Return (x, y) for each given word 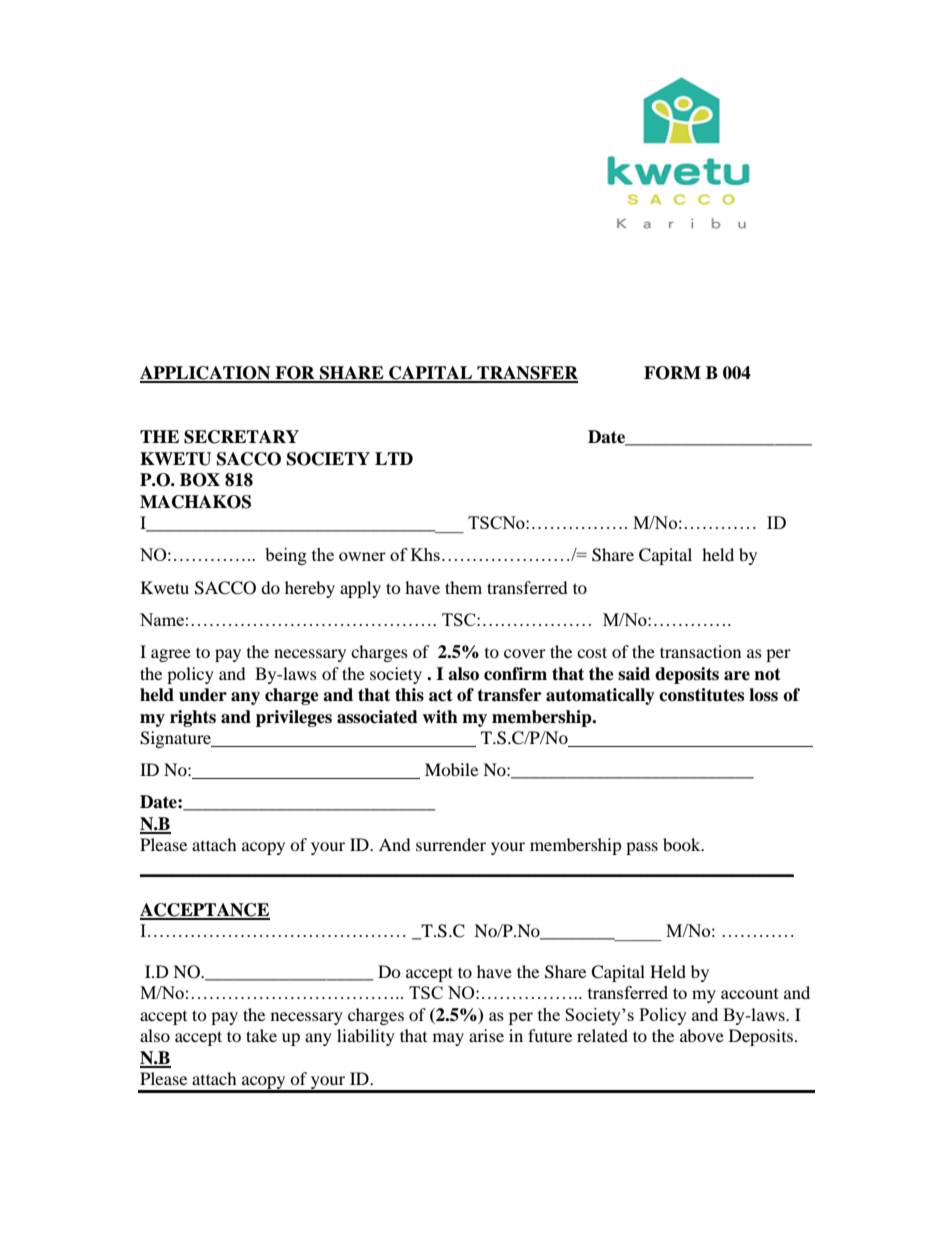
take (261, 1035)
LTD (394, 458)
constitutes (701, 695)
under (203, 695)
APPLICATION (206, 374)
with (440, 717)
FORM (672, 373)
